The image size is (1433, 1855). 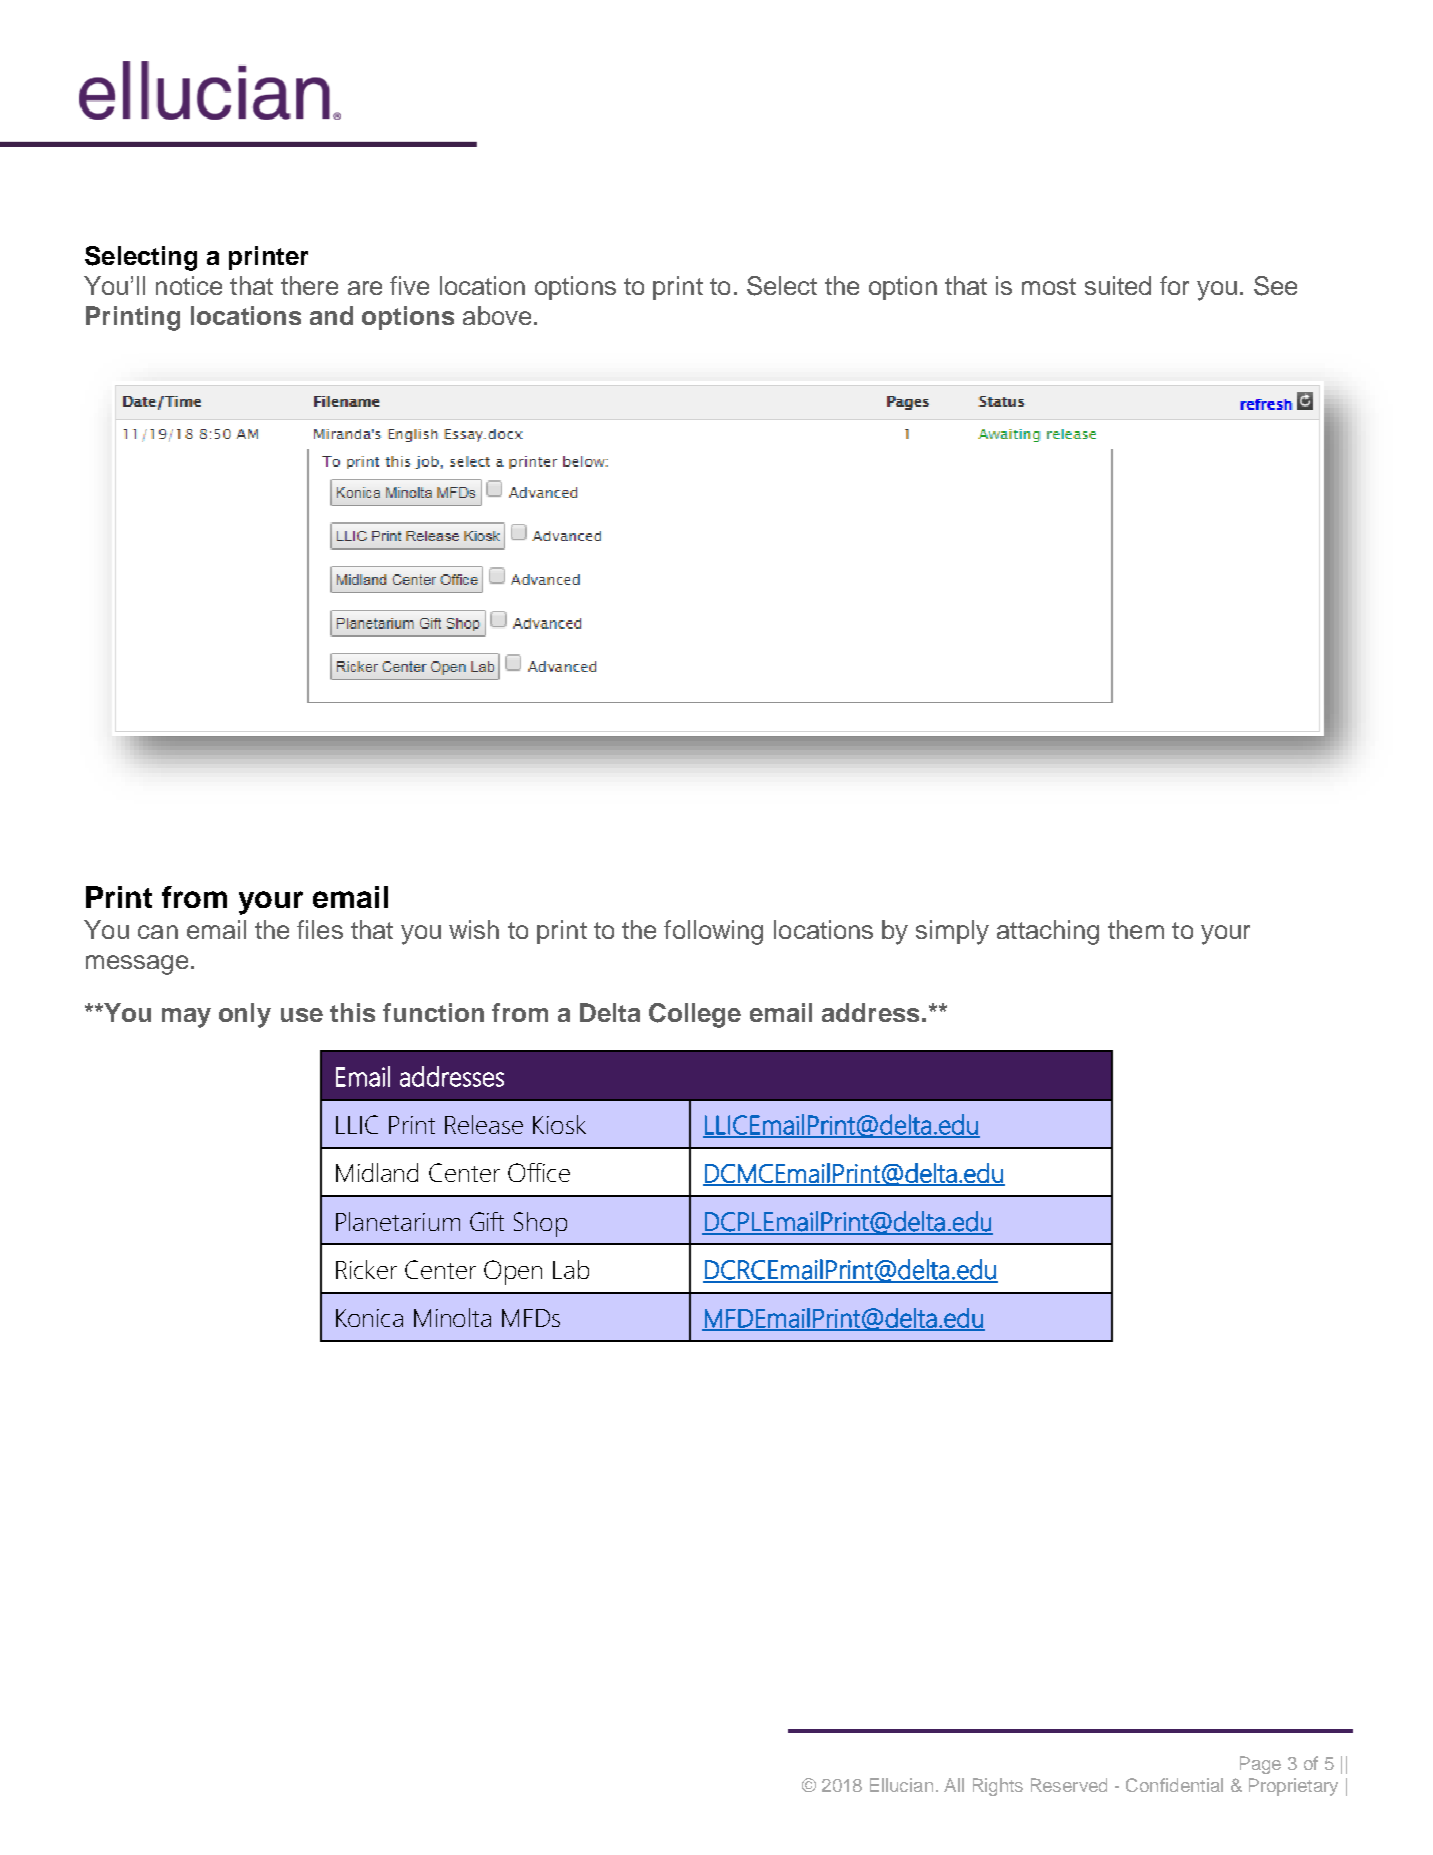 I want to click on there, so click(x=309, y=285).
